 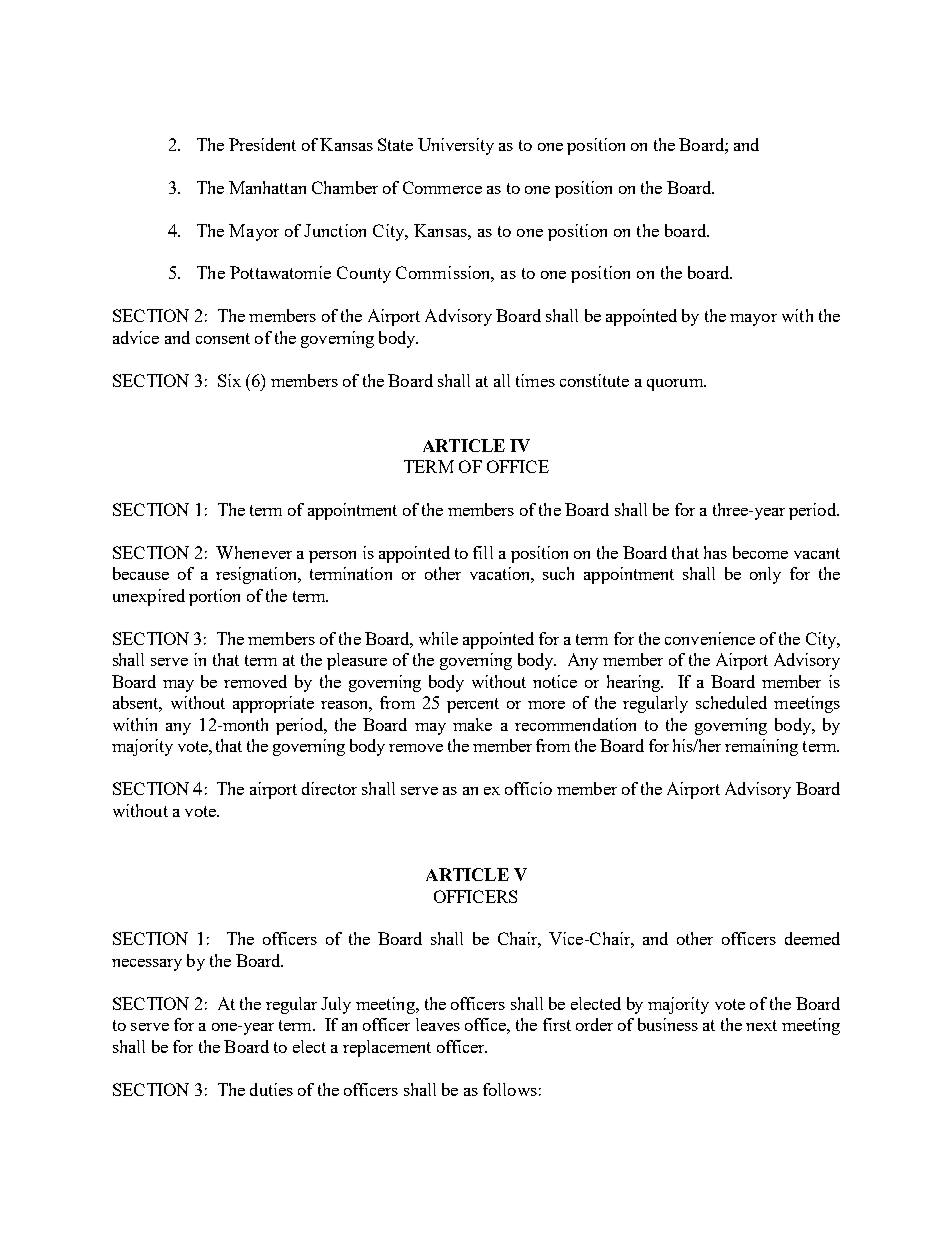 What do you see at coordinates (510, 1089) in the document?
I see `follows` at bounding box center [510, 1089].
